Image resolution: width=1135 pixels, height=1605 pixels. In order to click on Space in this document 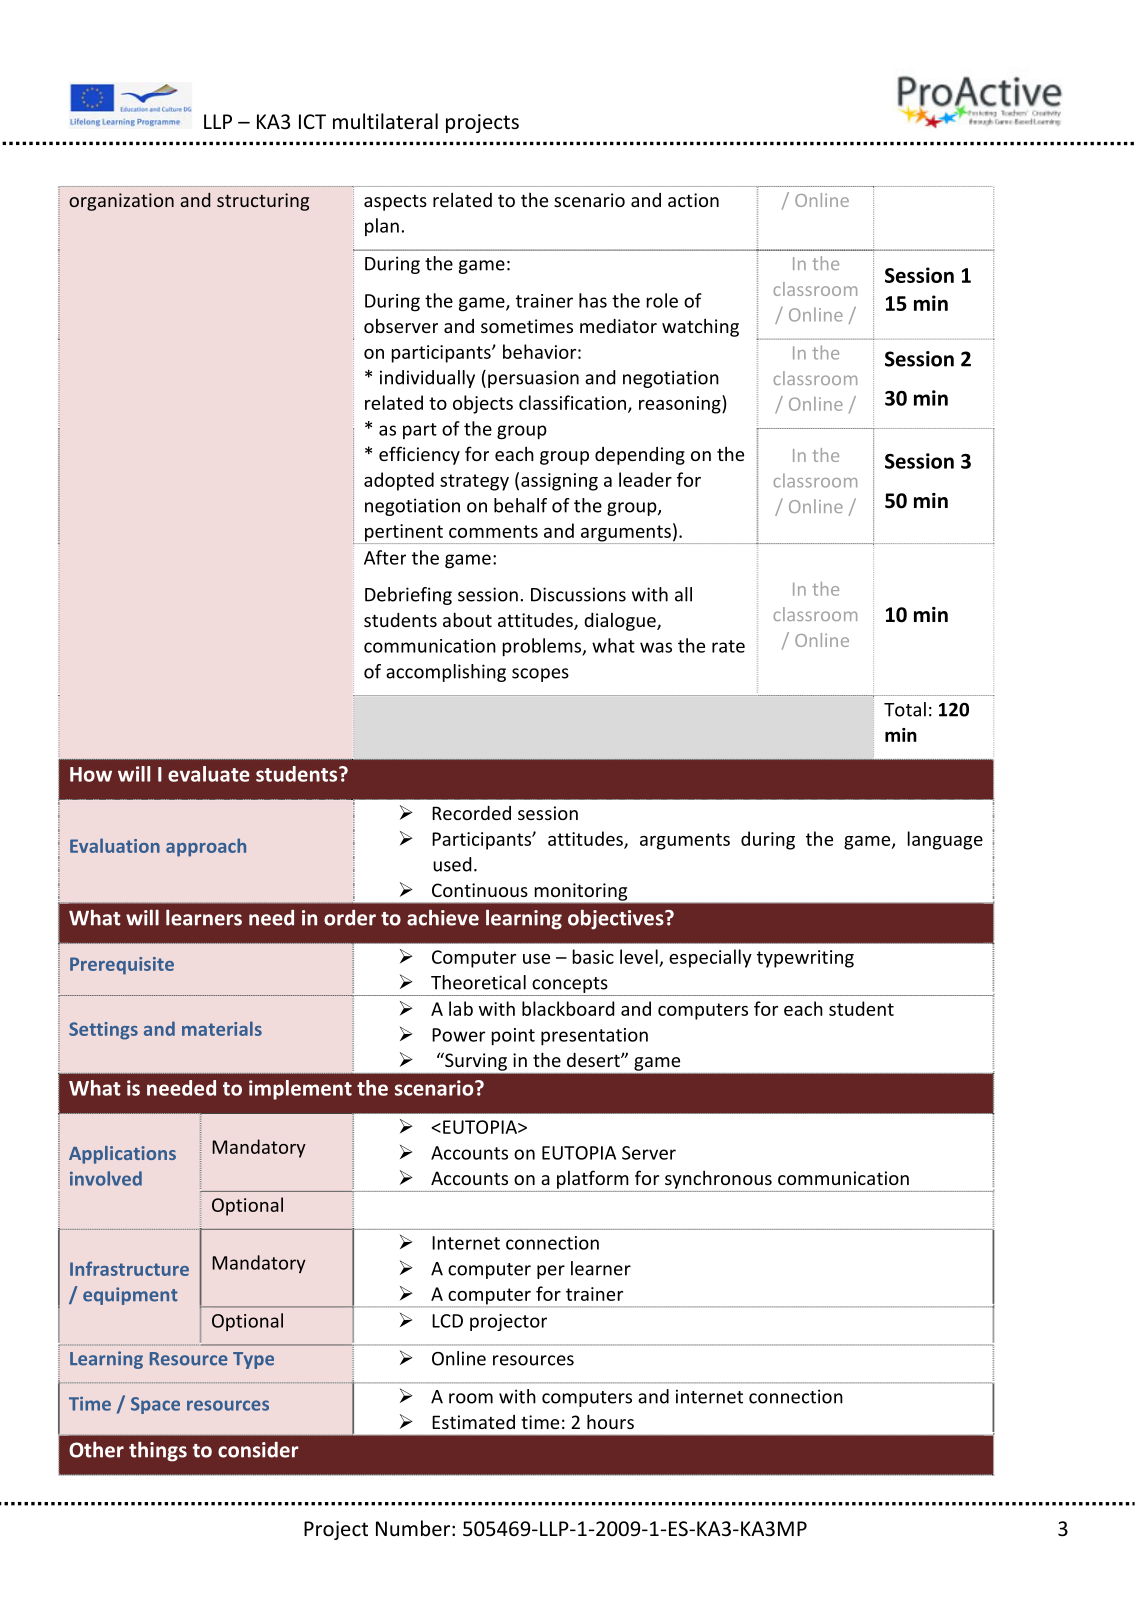, I will do `click(155, 1405)`.
